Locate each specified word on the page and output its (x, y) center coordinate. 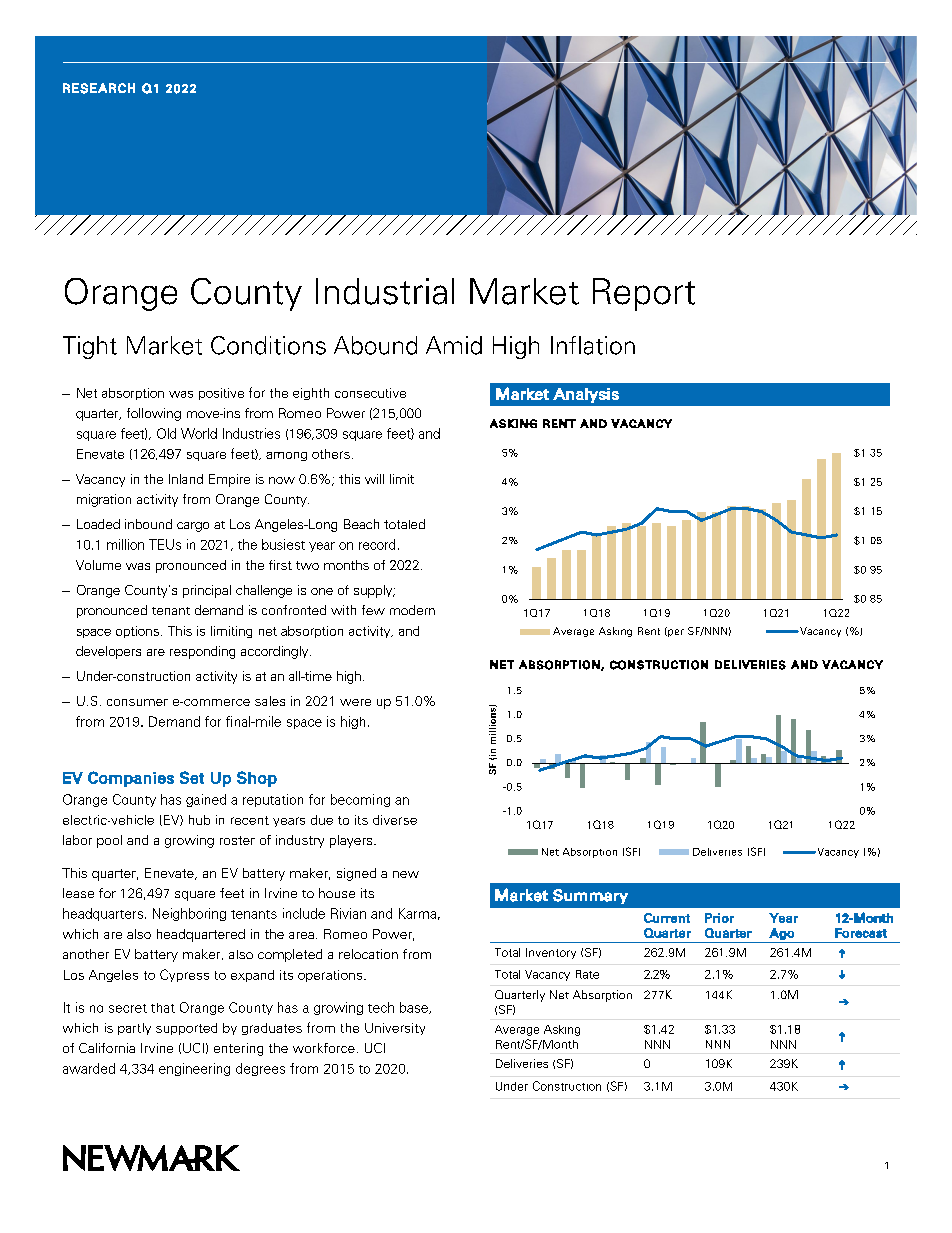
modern (412, 610)
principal (207, 591)
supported (186, 1029)
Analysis (586, 395)
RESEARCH (99, 88)
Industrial (385, 291)
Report (644, 294)
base (415, 1008)
